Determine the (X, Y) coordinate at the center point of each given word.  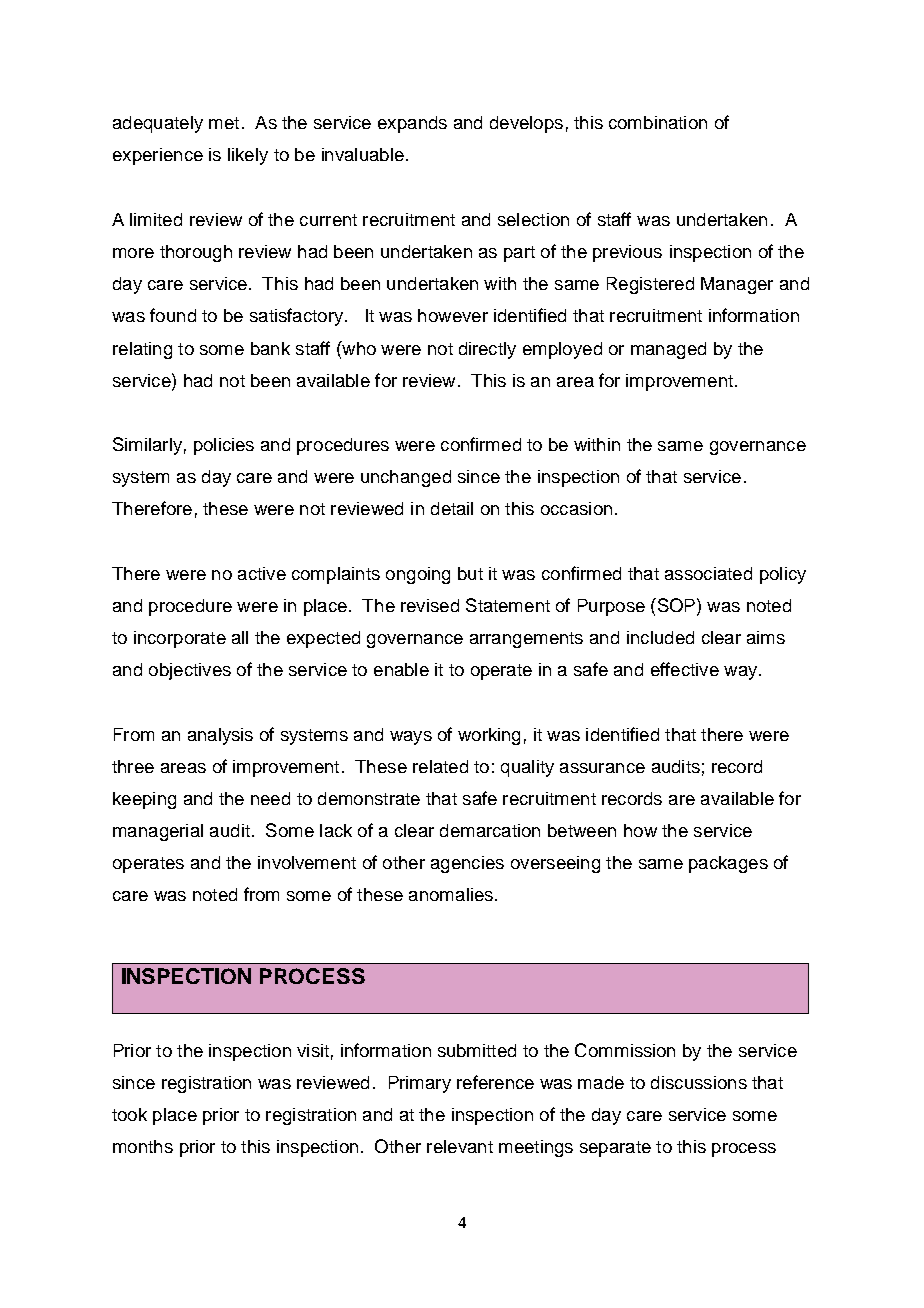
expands (412, 124)
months (143, 1146)
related (440, 766)
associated (708, 573)
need (270, 798)
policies (224, 446)
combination (658, 122)
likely (248, 156)
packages (728, 864)
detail (452, 508)
